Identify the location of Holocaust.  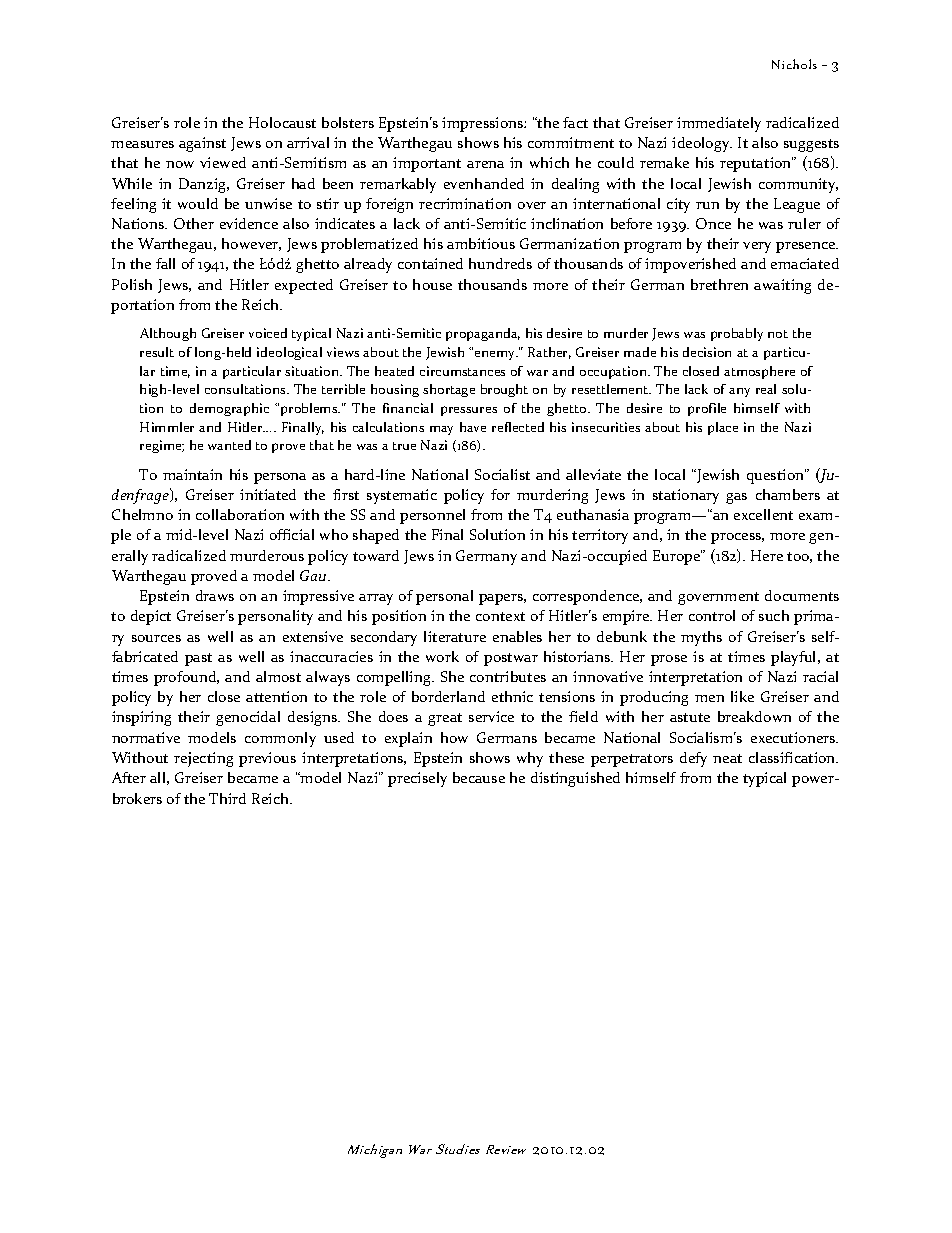
(282, 122).
